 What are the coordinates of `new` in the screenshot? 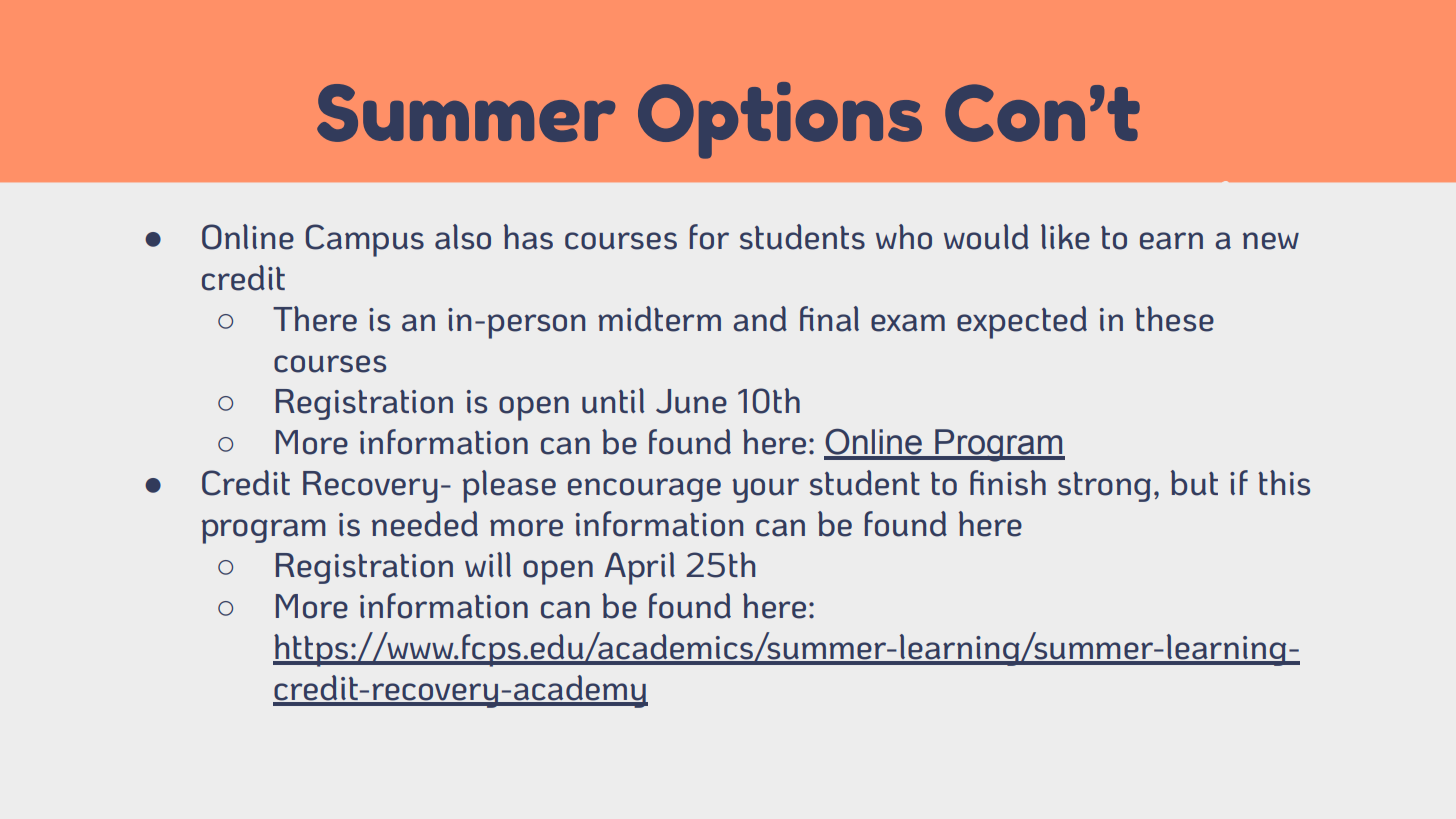 It's located at (1271, 241).
